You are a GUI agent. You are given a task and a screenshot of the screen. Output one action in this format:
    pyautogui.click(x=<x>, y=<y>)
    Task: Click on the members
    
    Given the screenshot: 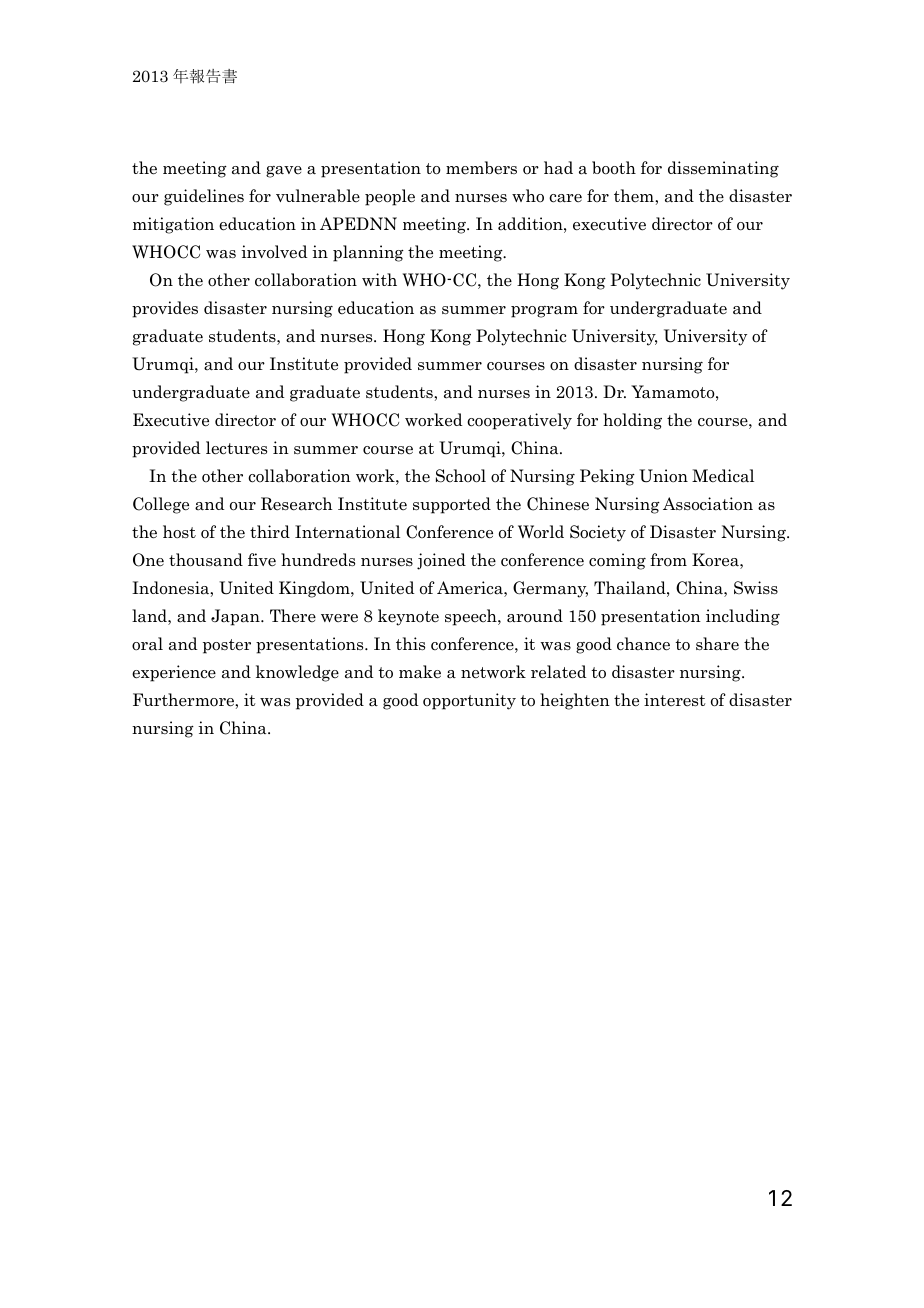 What is the action you would take?
    pyautogui.click(x=481, y=168)
